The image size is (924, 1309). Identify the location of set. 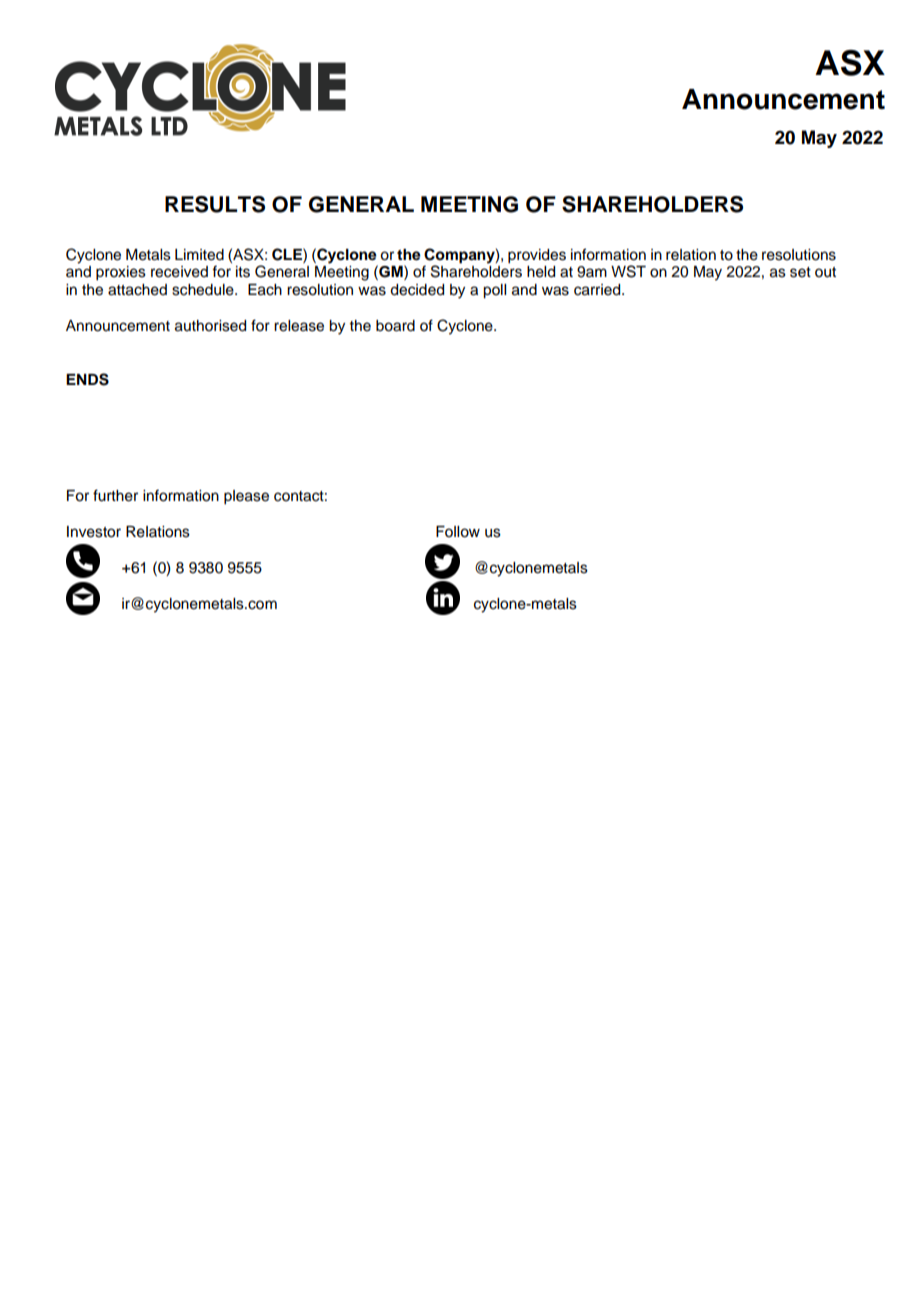
(800, 272).
